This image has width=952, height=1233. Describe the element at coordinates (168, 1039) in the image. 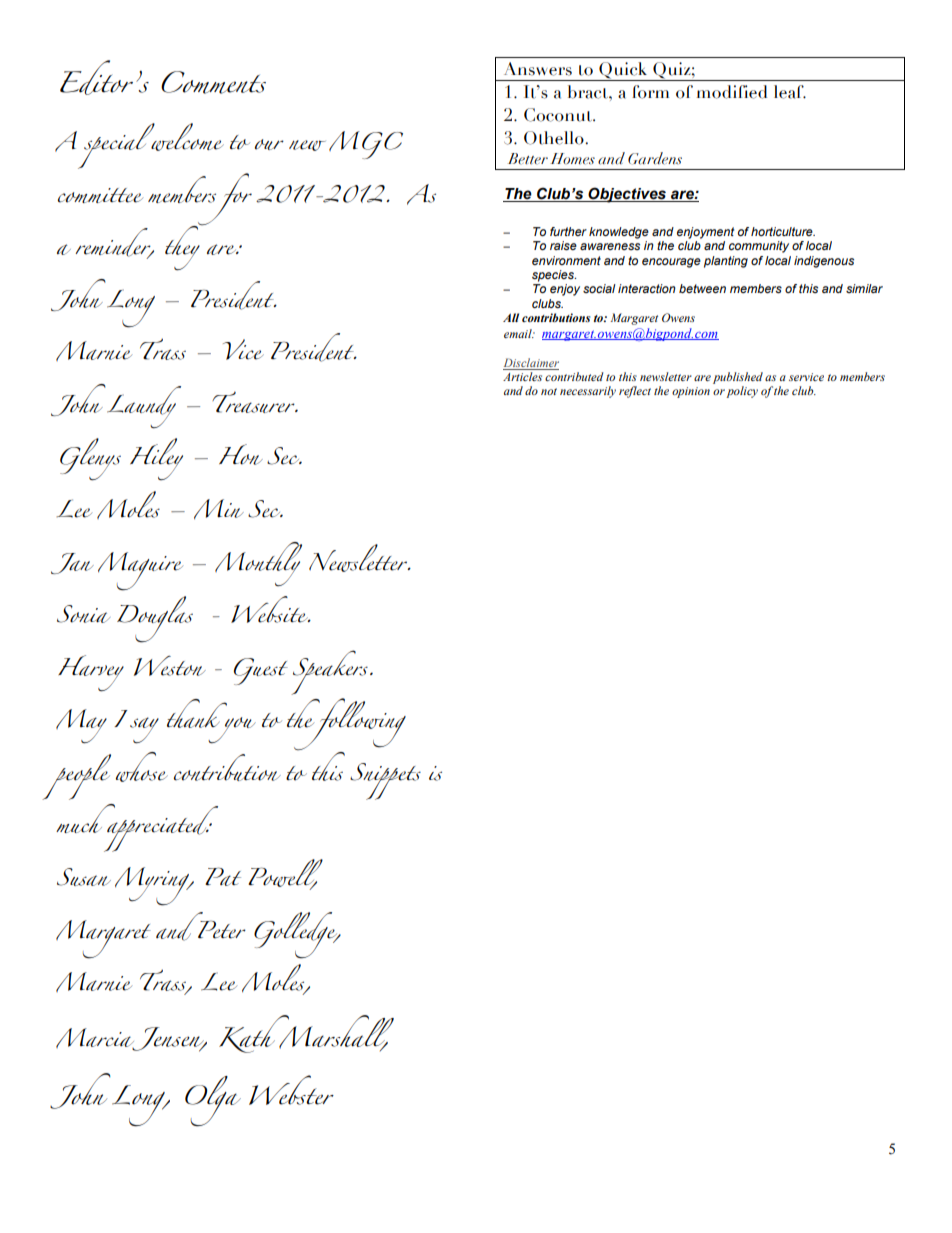

I see `Jensen` at that location.
